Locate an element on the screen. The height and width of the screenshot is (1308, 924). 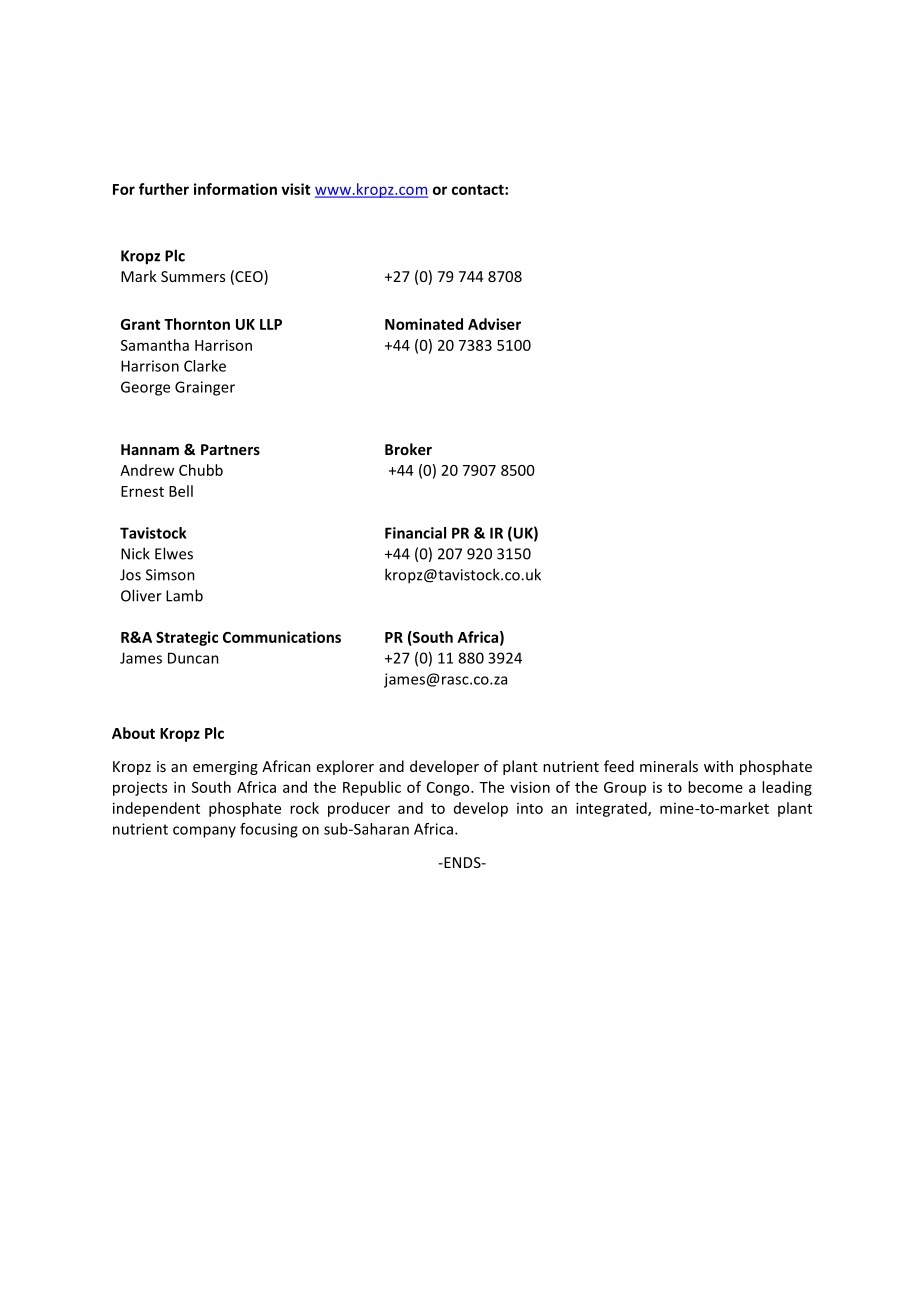
Nominated is located at coordinates (424, 324).
